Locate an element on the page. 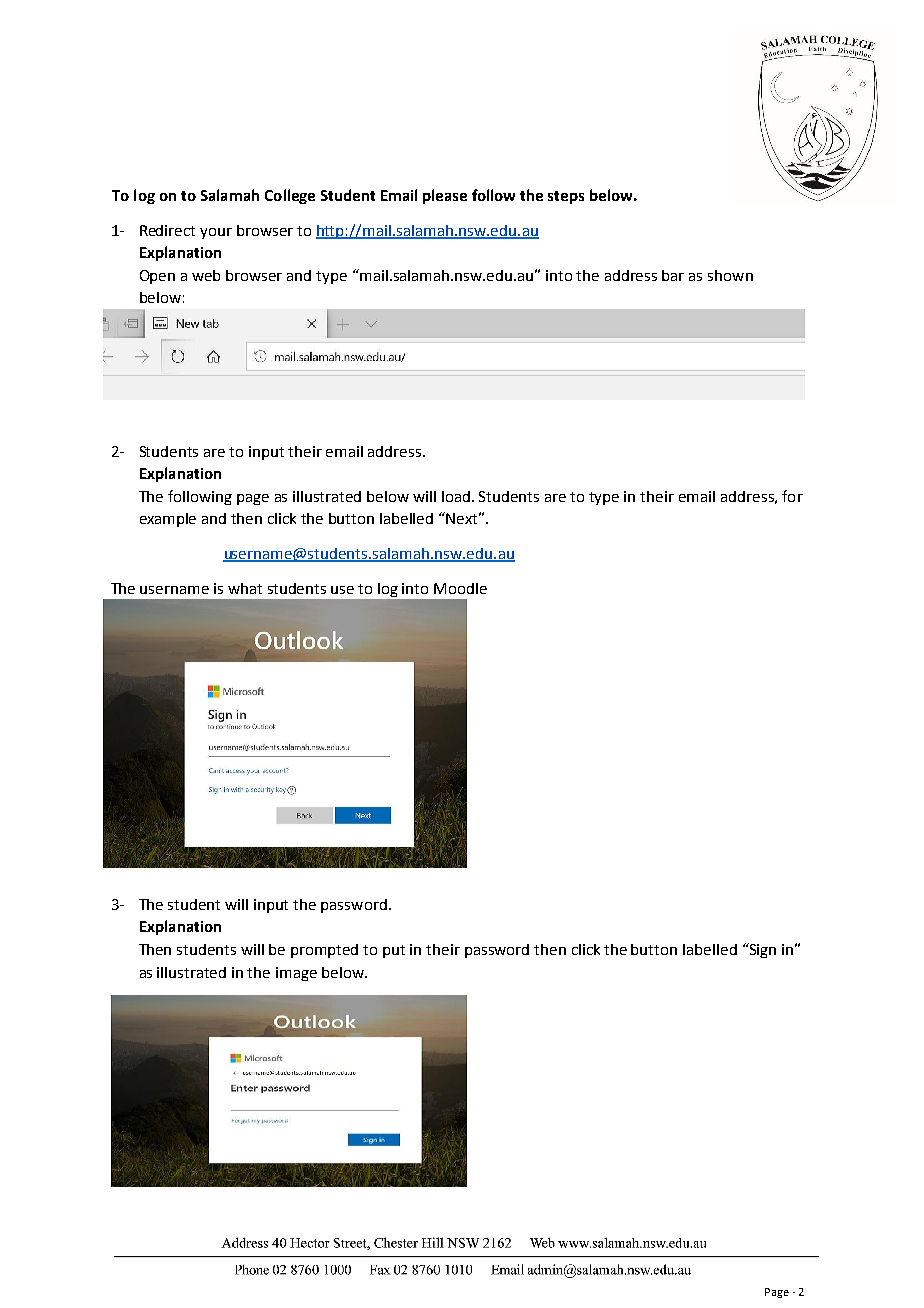  your is located at coordinates (216, 233).
